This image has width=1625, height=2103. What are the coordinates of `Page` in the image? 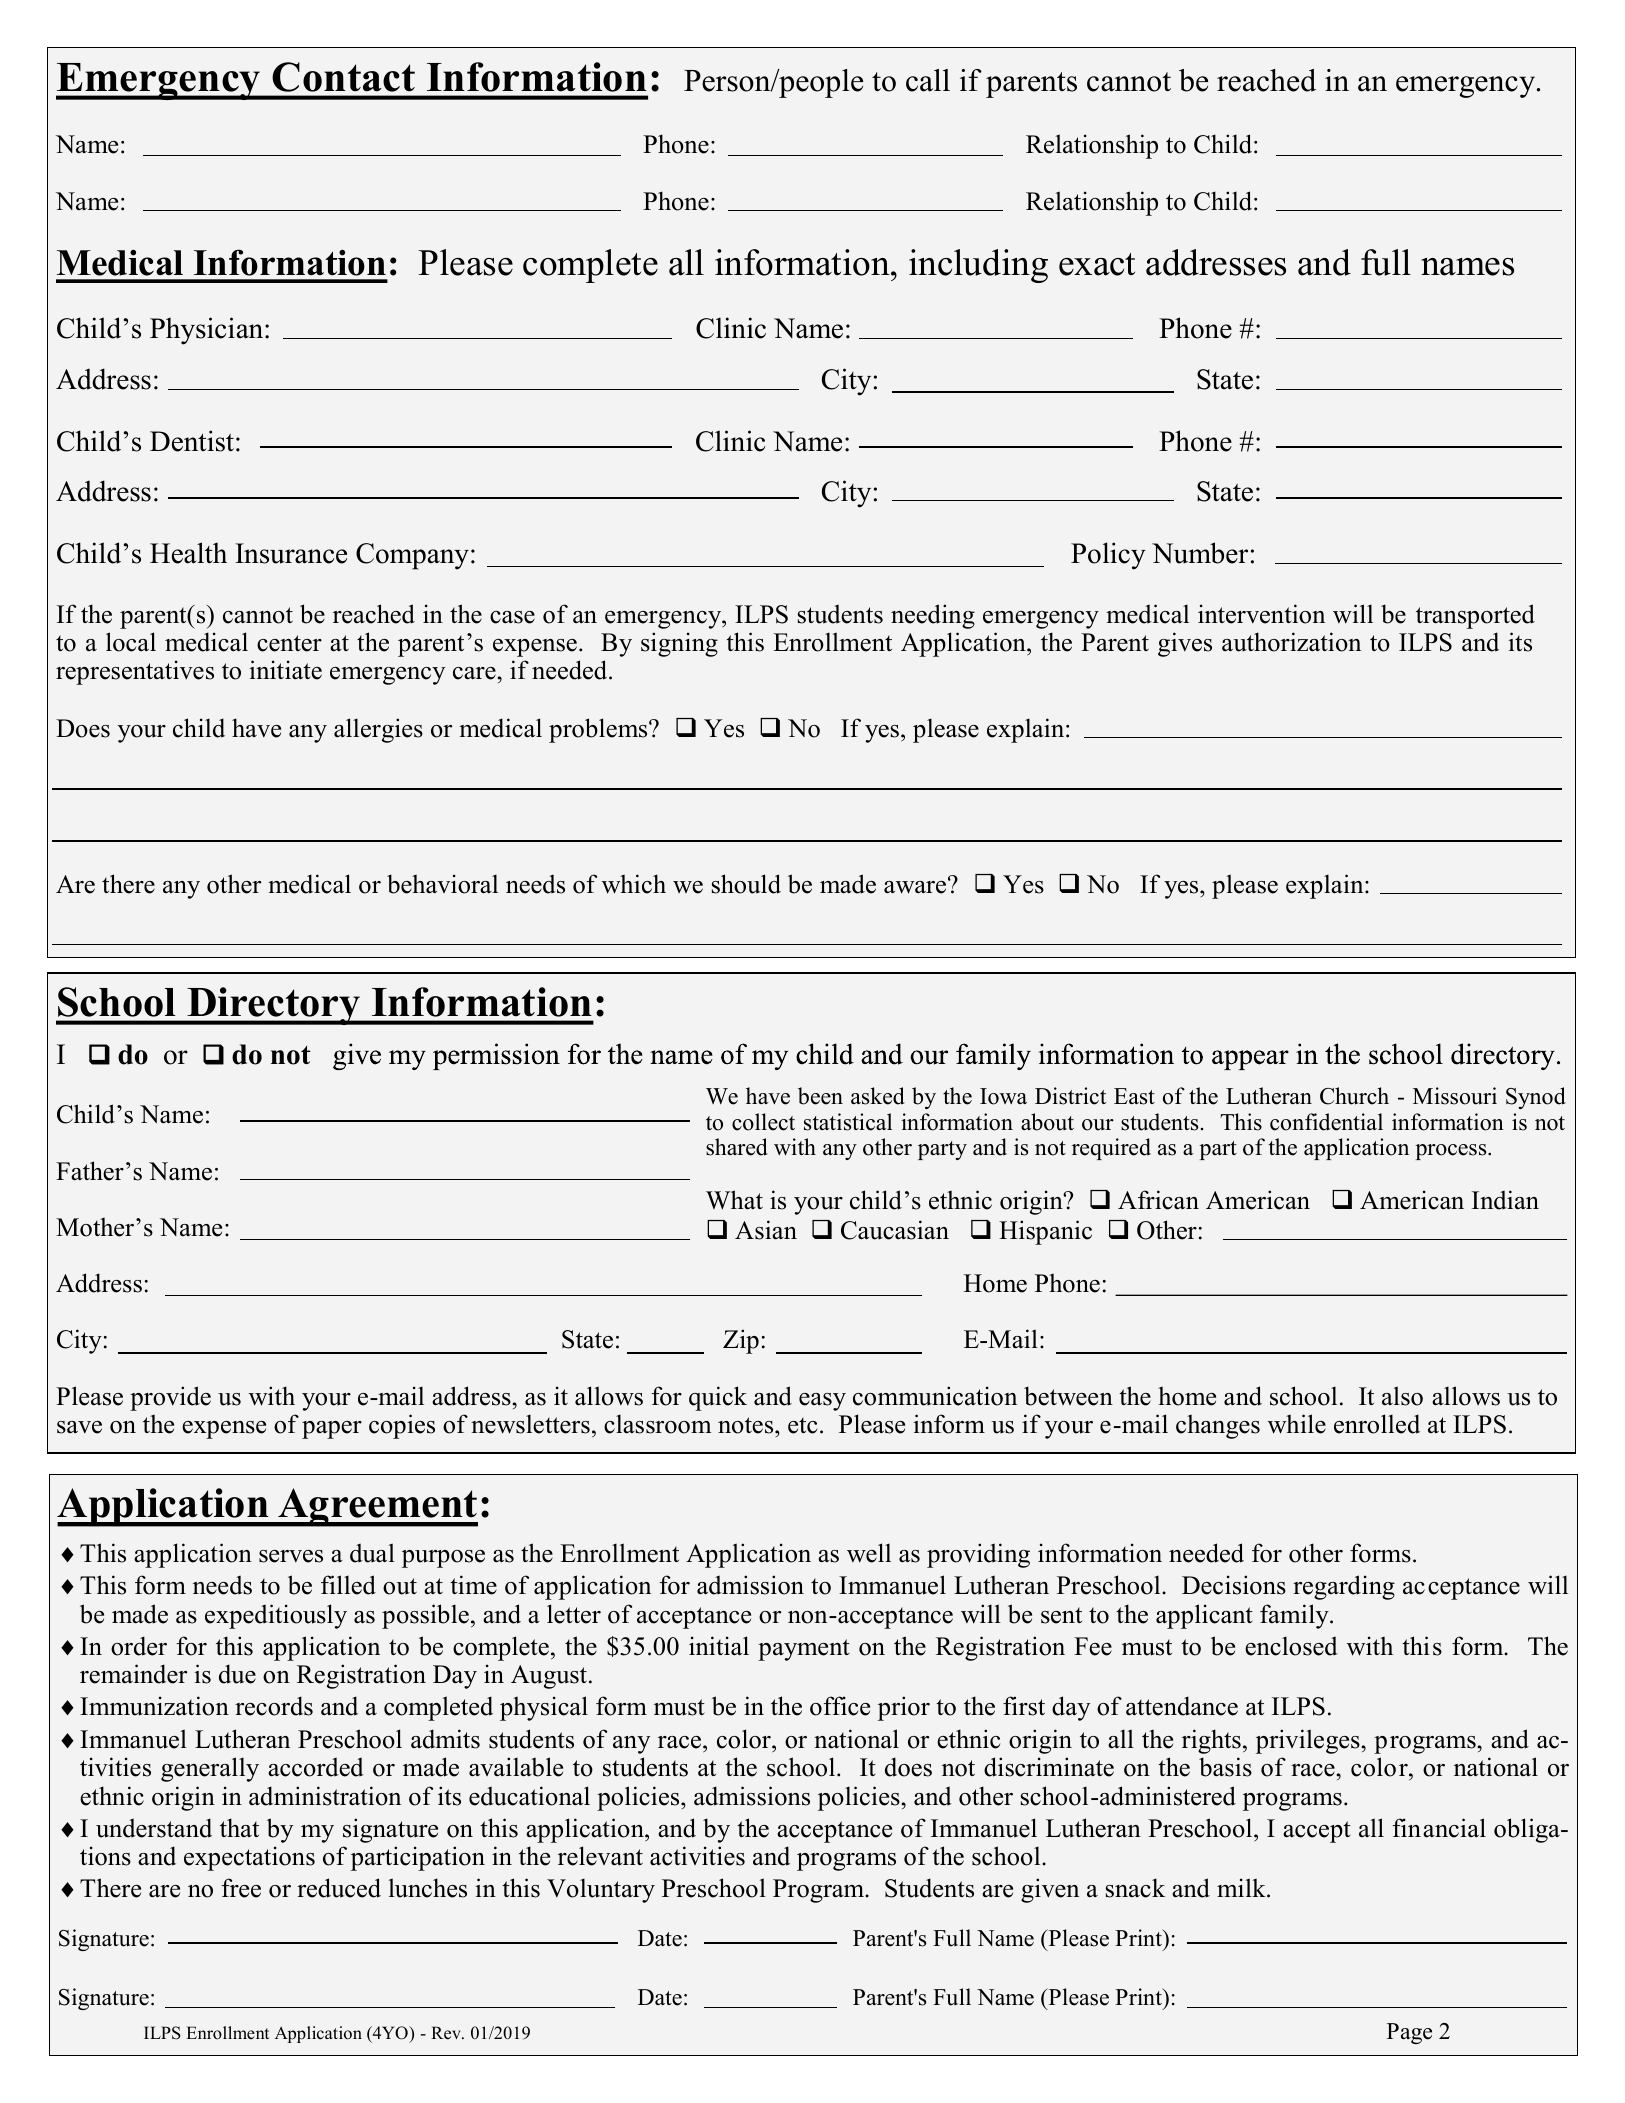 It's located at (1409, 2033).
